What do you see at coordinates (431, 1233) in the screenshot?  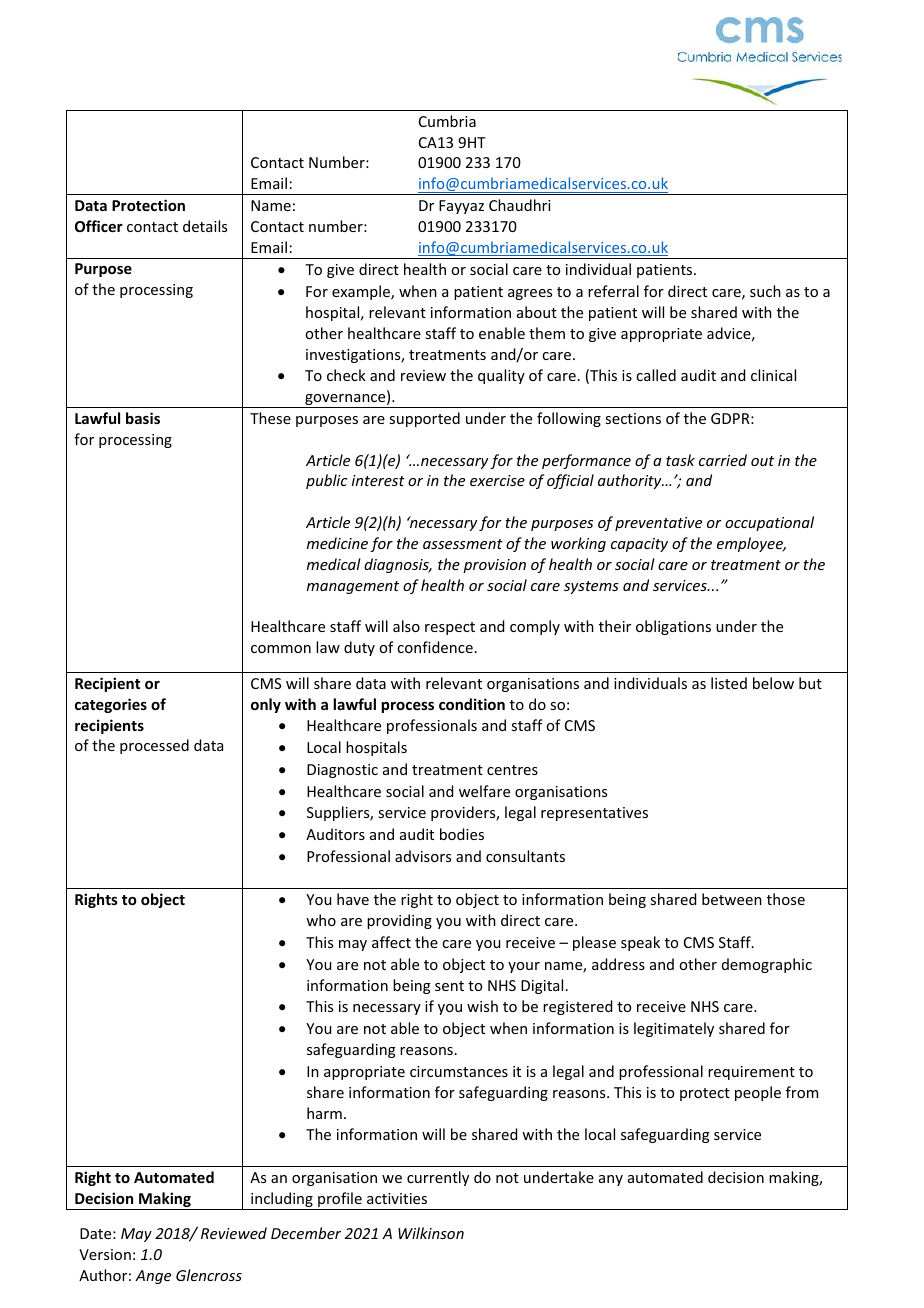 I see `Wilkinson` at bounding box center [431, 1233].
